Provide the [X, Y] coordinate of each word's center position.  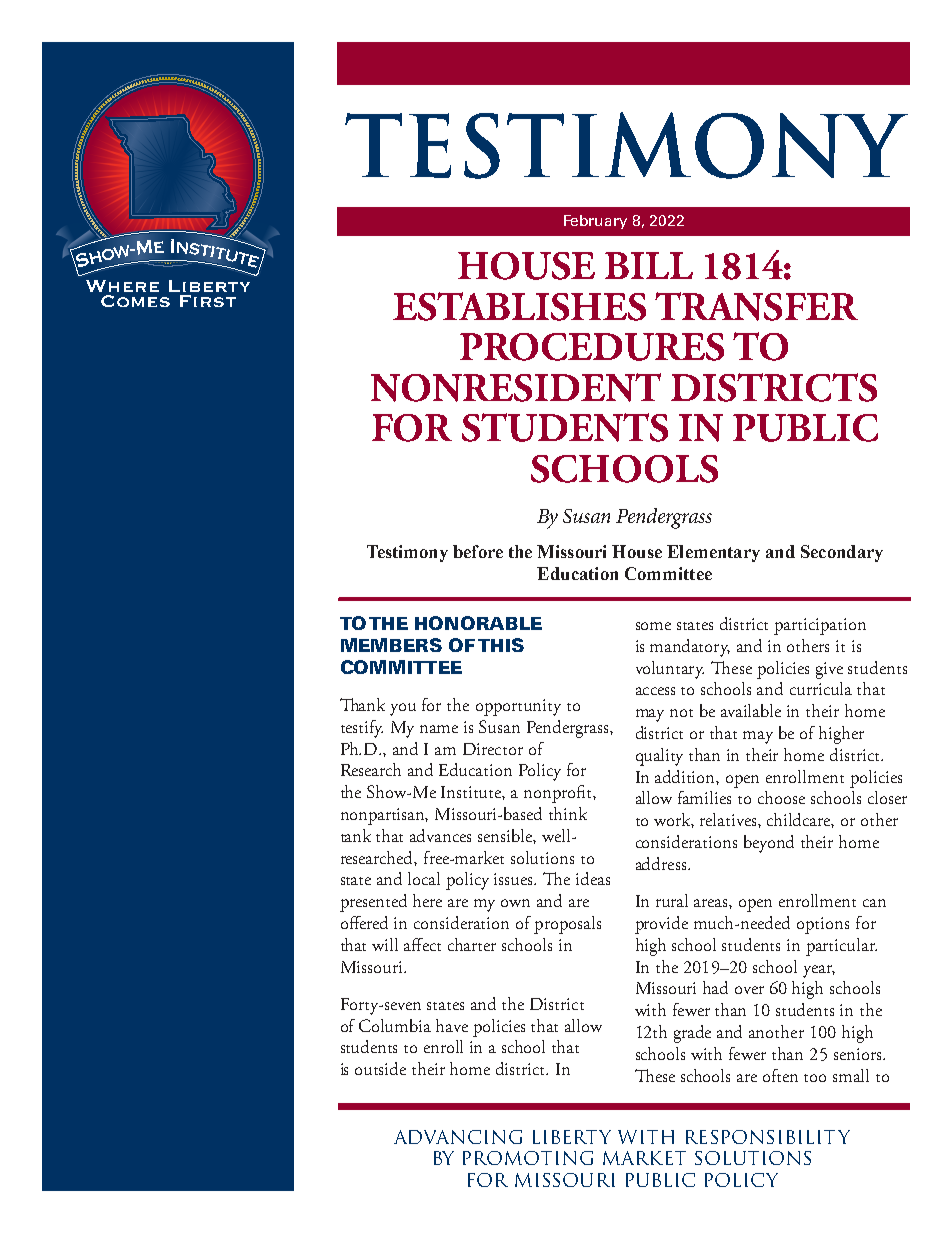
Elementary [713, 553]
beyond [769, 844]
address [662, 863]
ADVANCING [458, 1137]
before [478, 551]
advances [440, 835]
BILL [649, 265]
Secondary [842, 553]
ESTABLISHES [519, 306]
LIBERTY [572, 1137]
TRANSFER [756, 306]
